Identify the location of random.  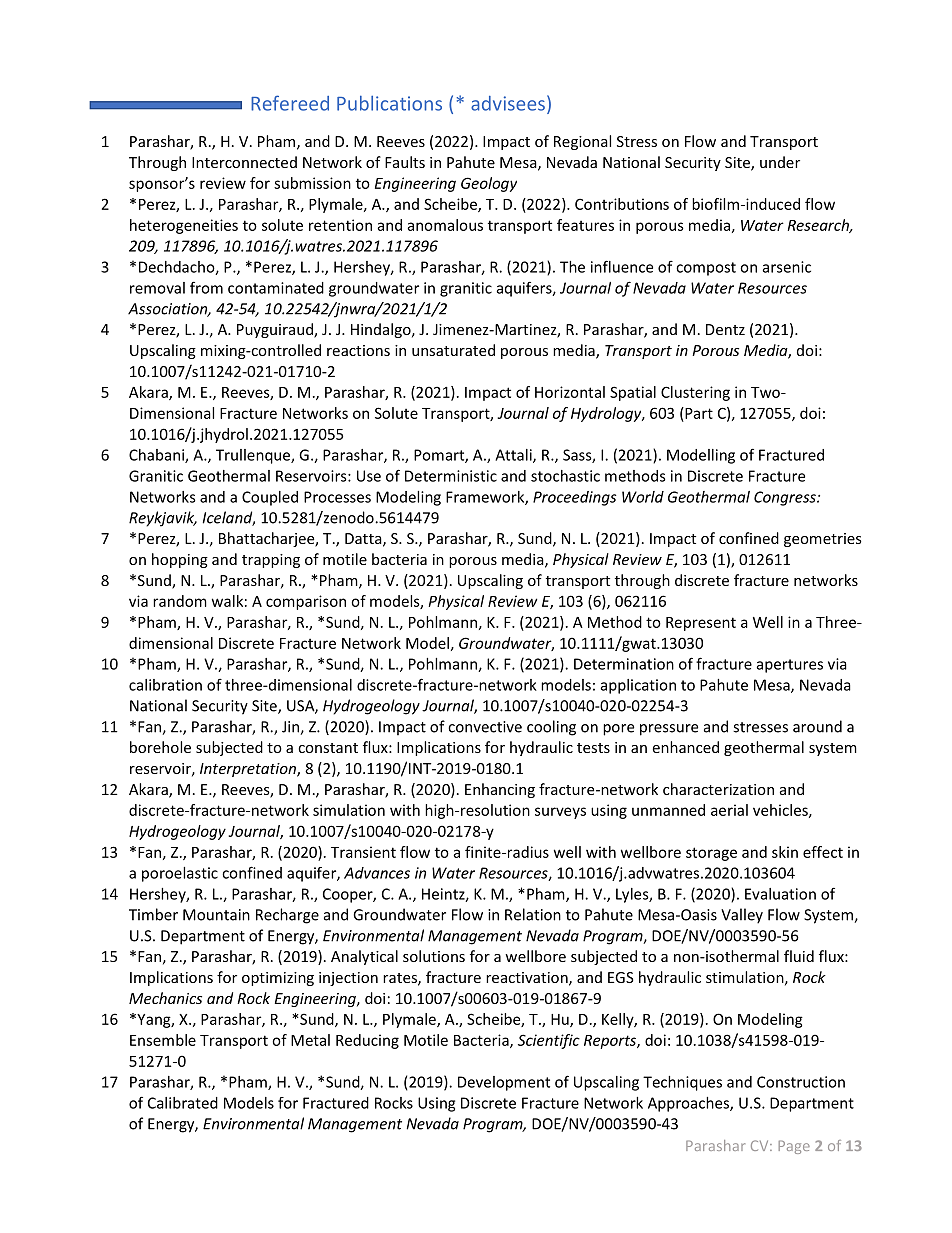
(180, 601).
